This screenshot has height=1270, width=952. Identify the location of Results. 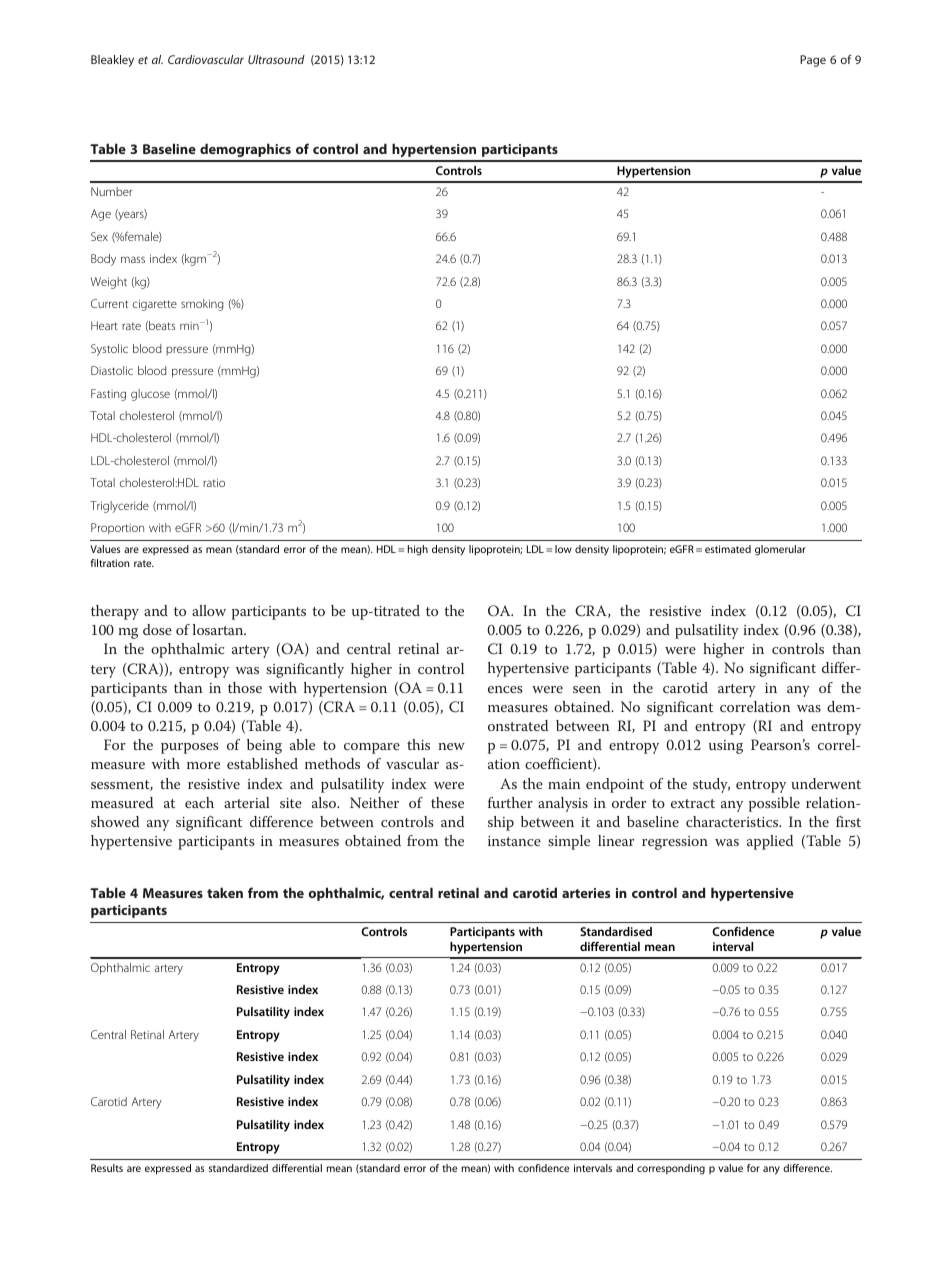
(107, 1168).
